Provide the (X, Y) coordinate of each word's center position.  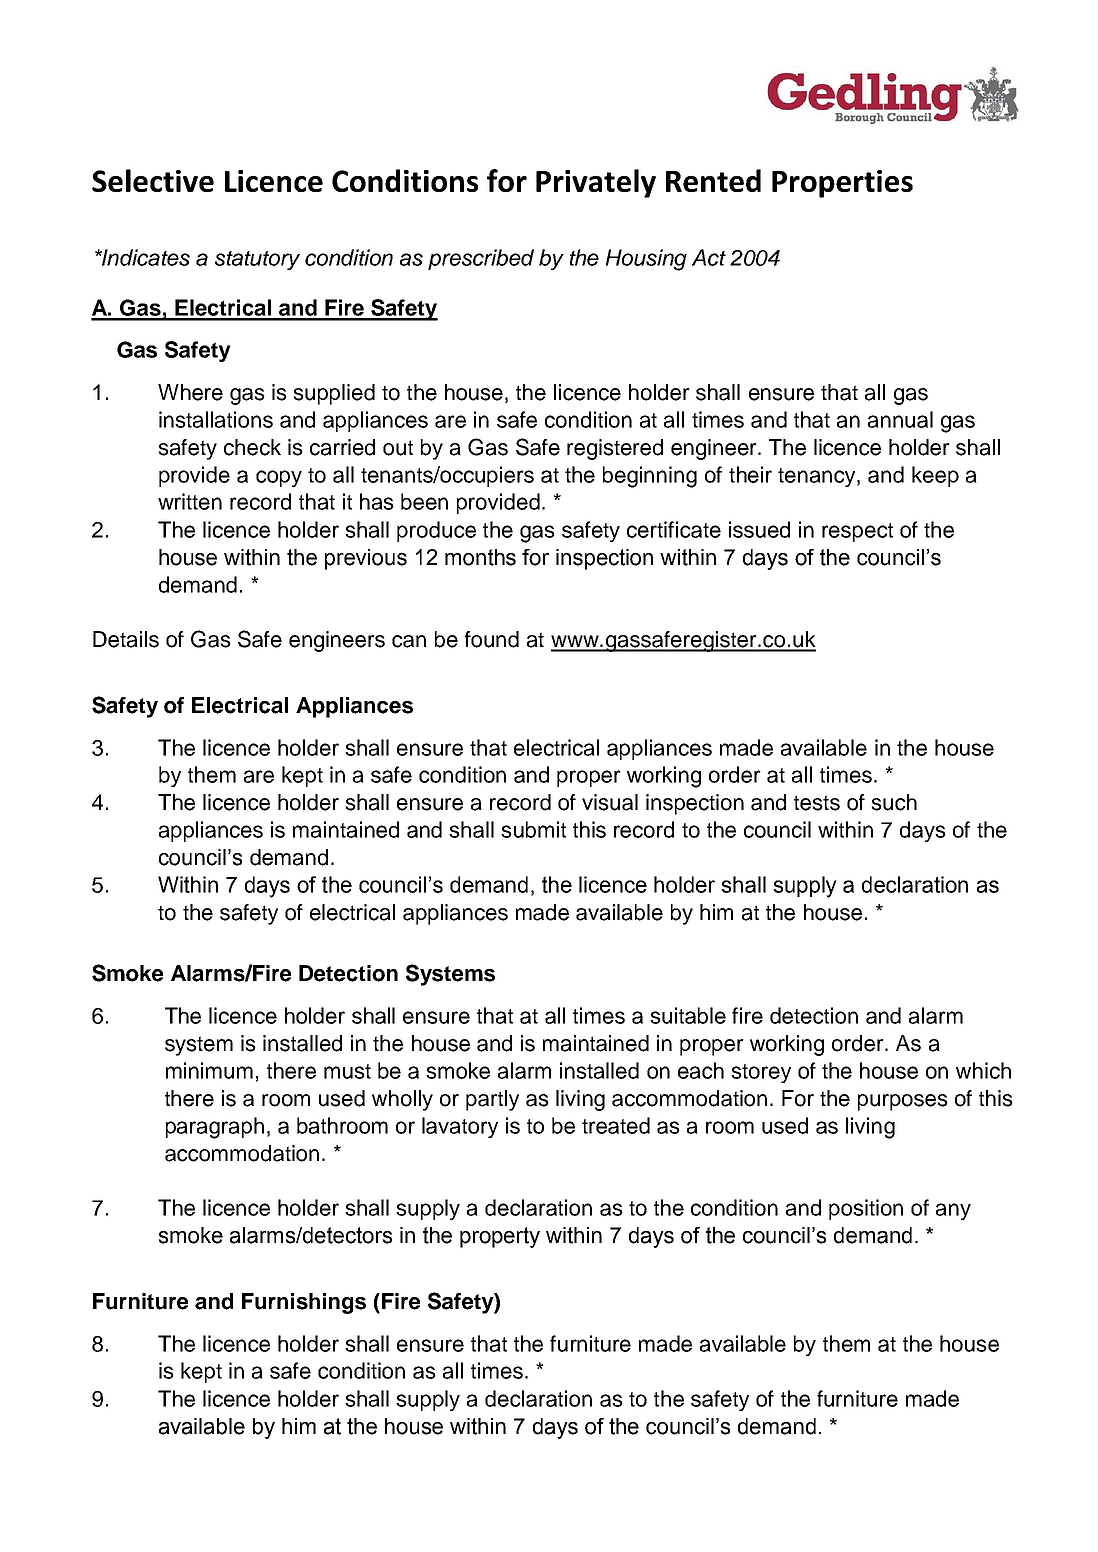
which (983, 1070)
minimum (209, 1070)
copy (279, 478)
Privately (596, 183)
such (894, 802)
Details (126, 639)
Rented (713, 180)
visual (610, 802)
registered (615, 449)
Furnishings (304, 1303)
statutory (257, 260)
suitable (688, 1015)
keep (935, 476)
